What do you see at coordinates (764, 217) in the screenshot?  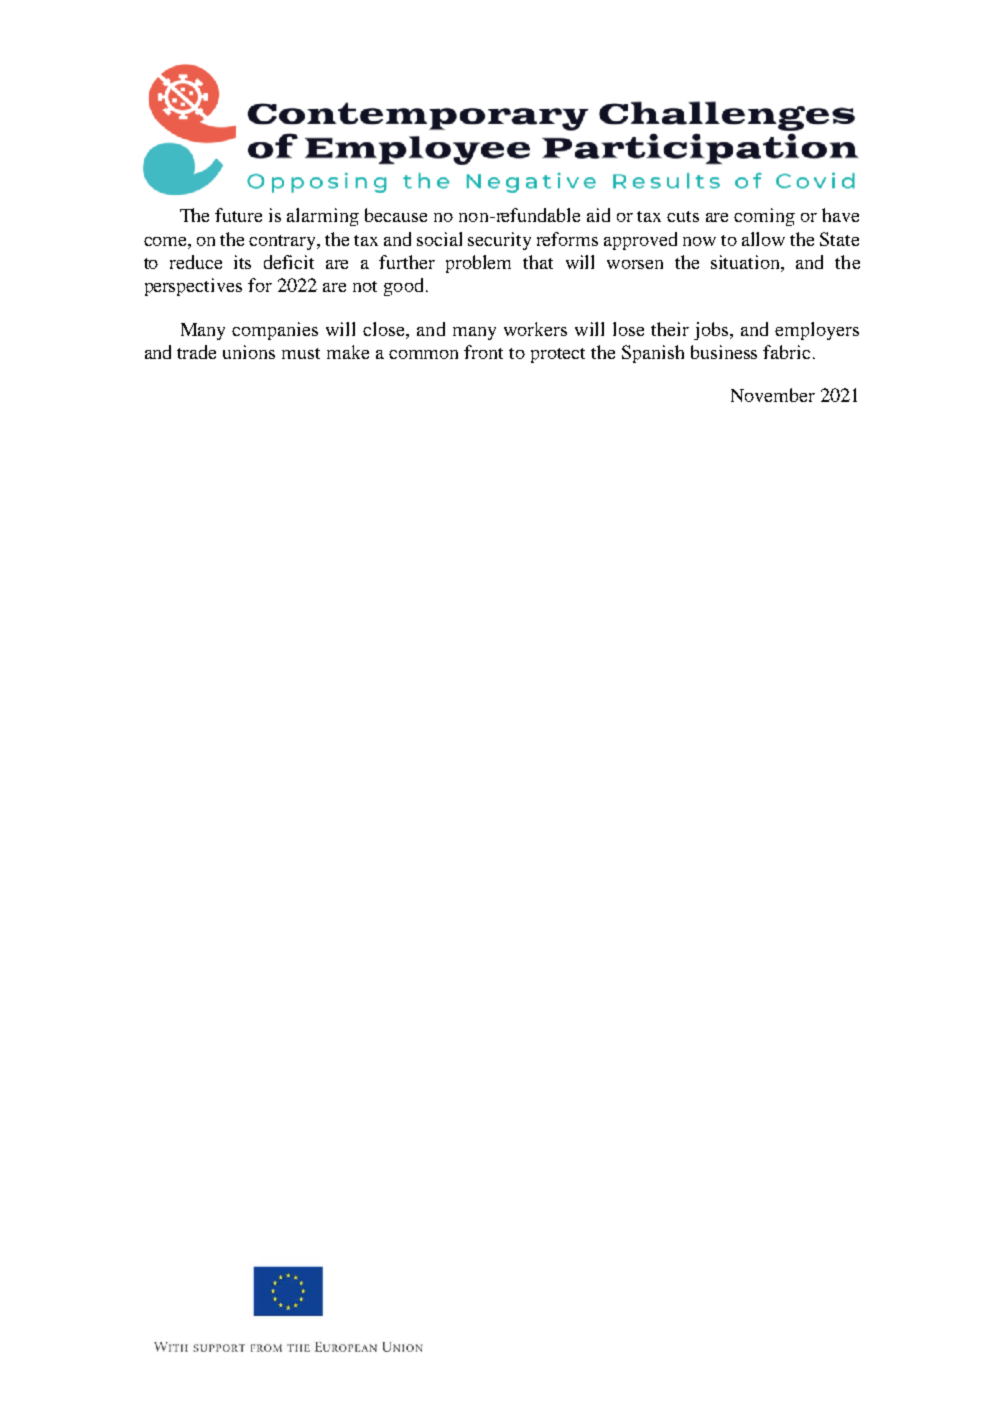 I see `coming` at bounding box center [764, 217].
